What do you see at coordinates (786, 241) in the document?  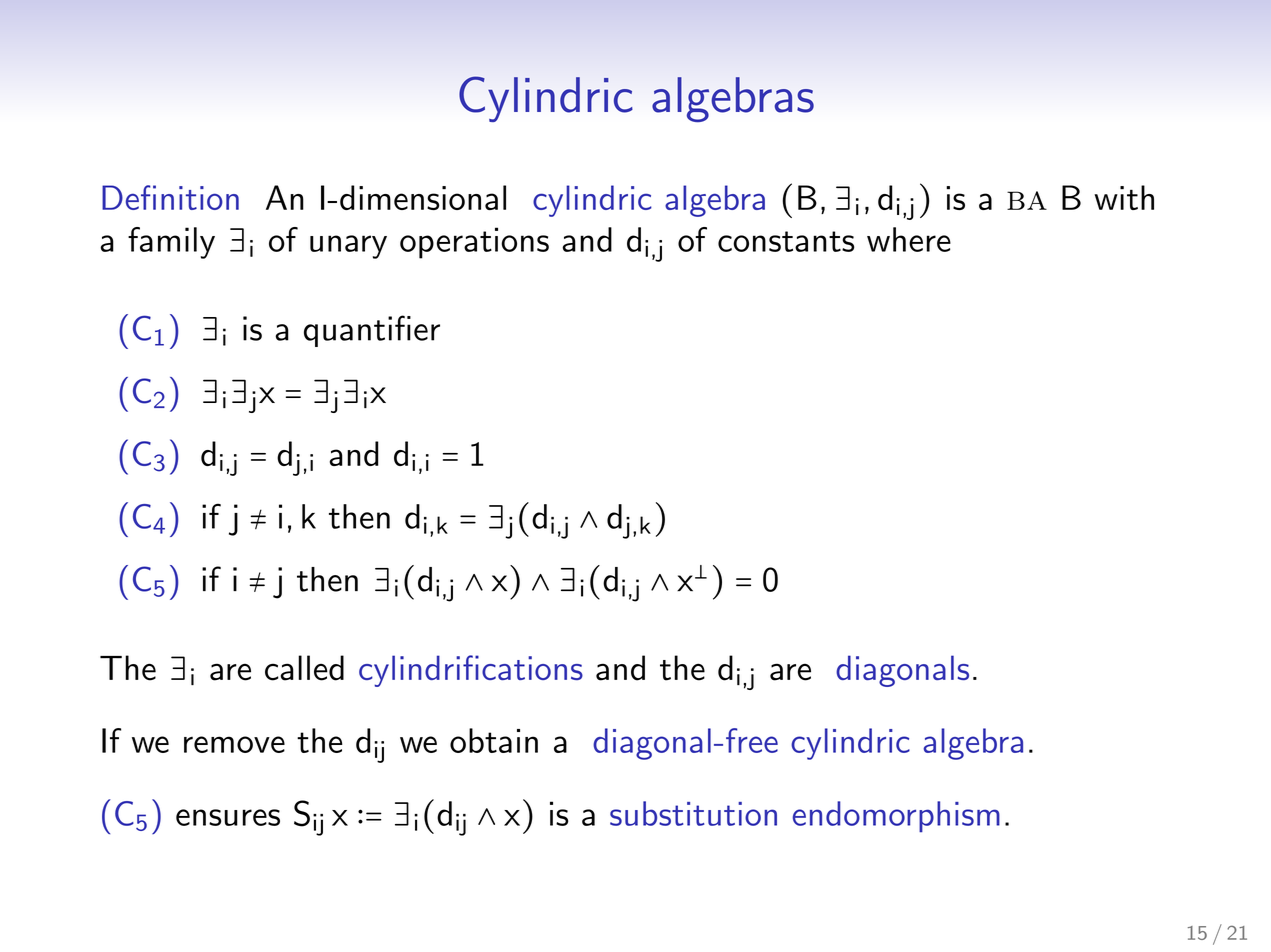 I see `constants` at bounding box center [786, 241].
